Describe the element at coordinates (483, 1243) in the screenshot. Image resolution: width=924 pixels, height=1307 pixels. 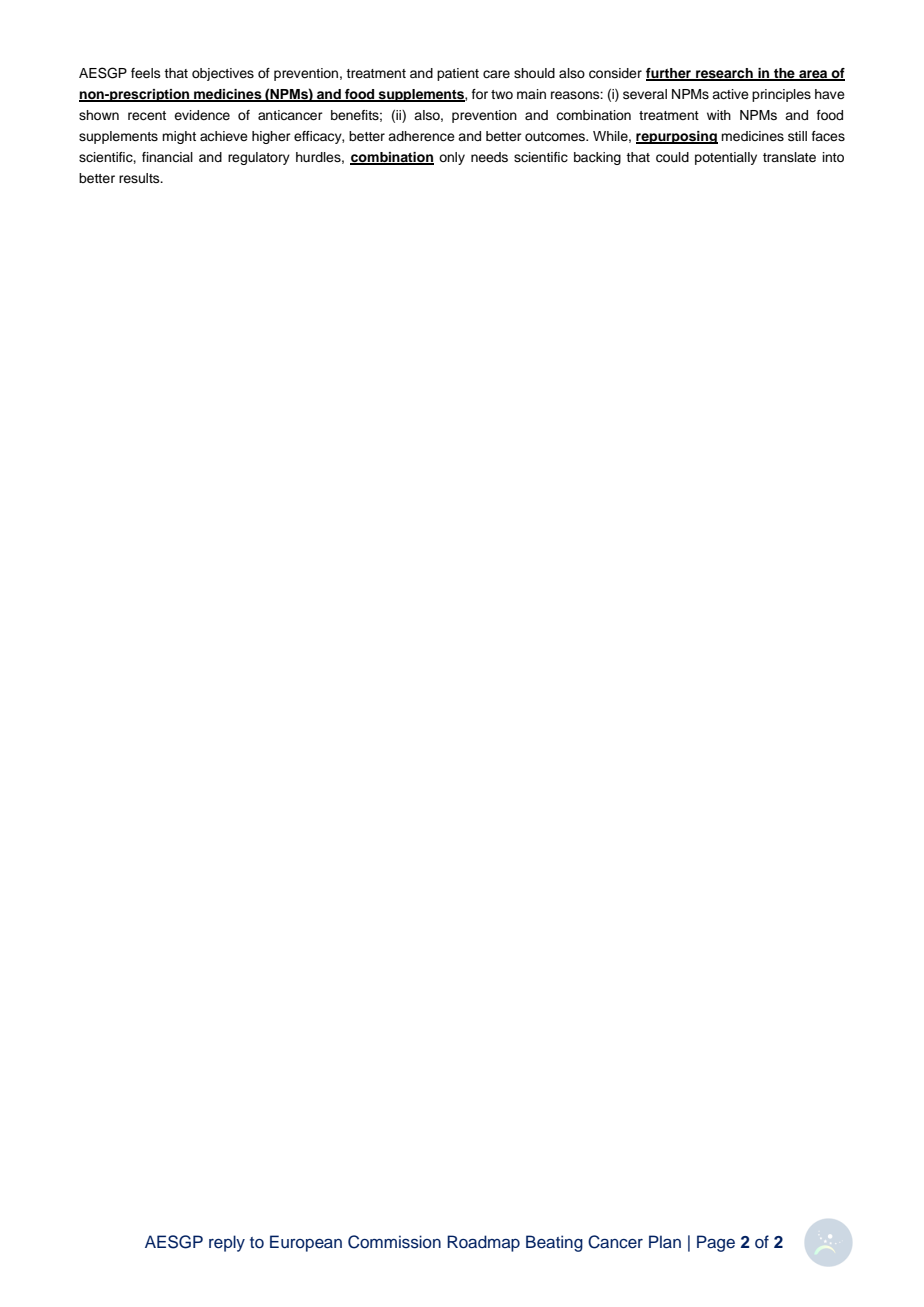
I see `Roadmap` at that location.
